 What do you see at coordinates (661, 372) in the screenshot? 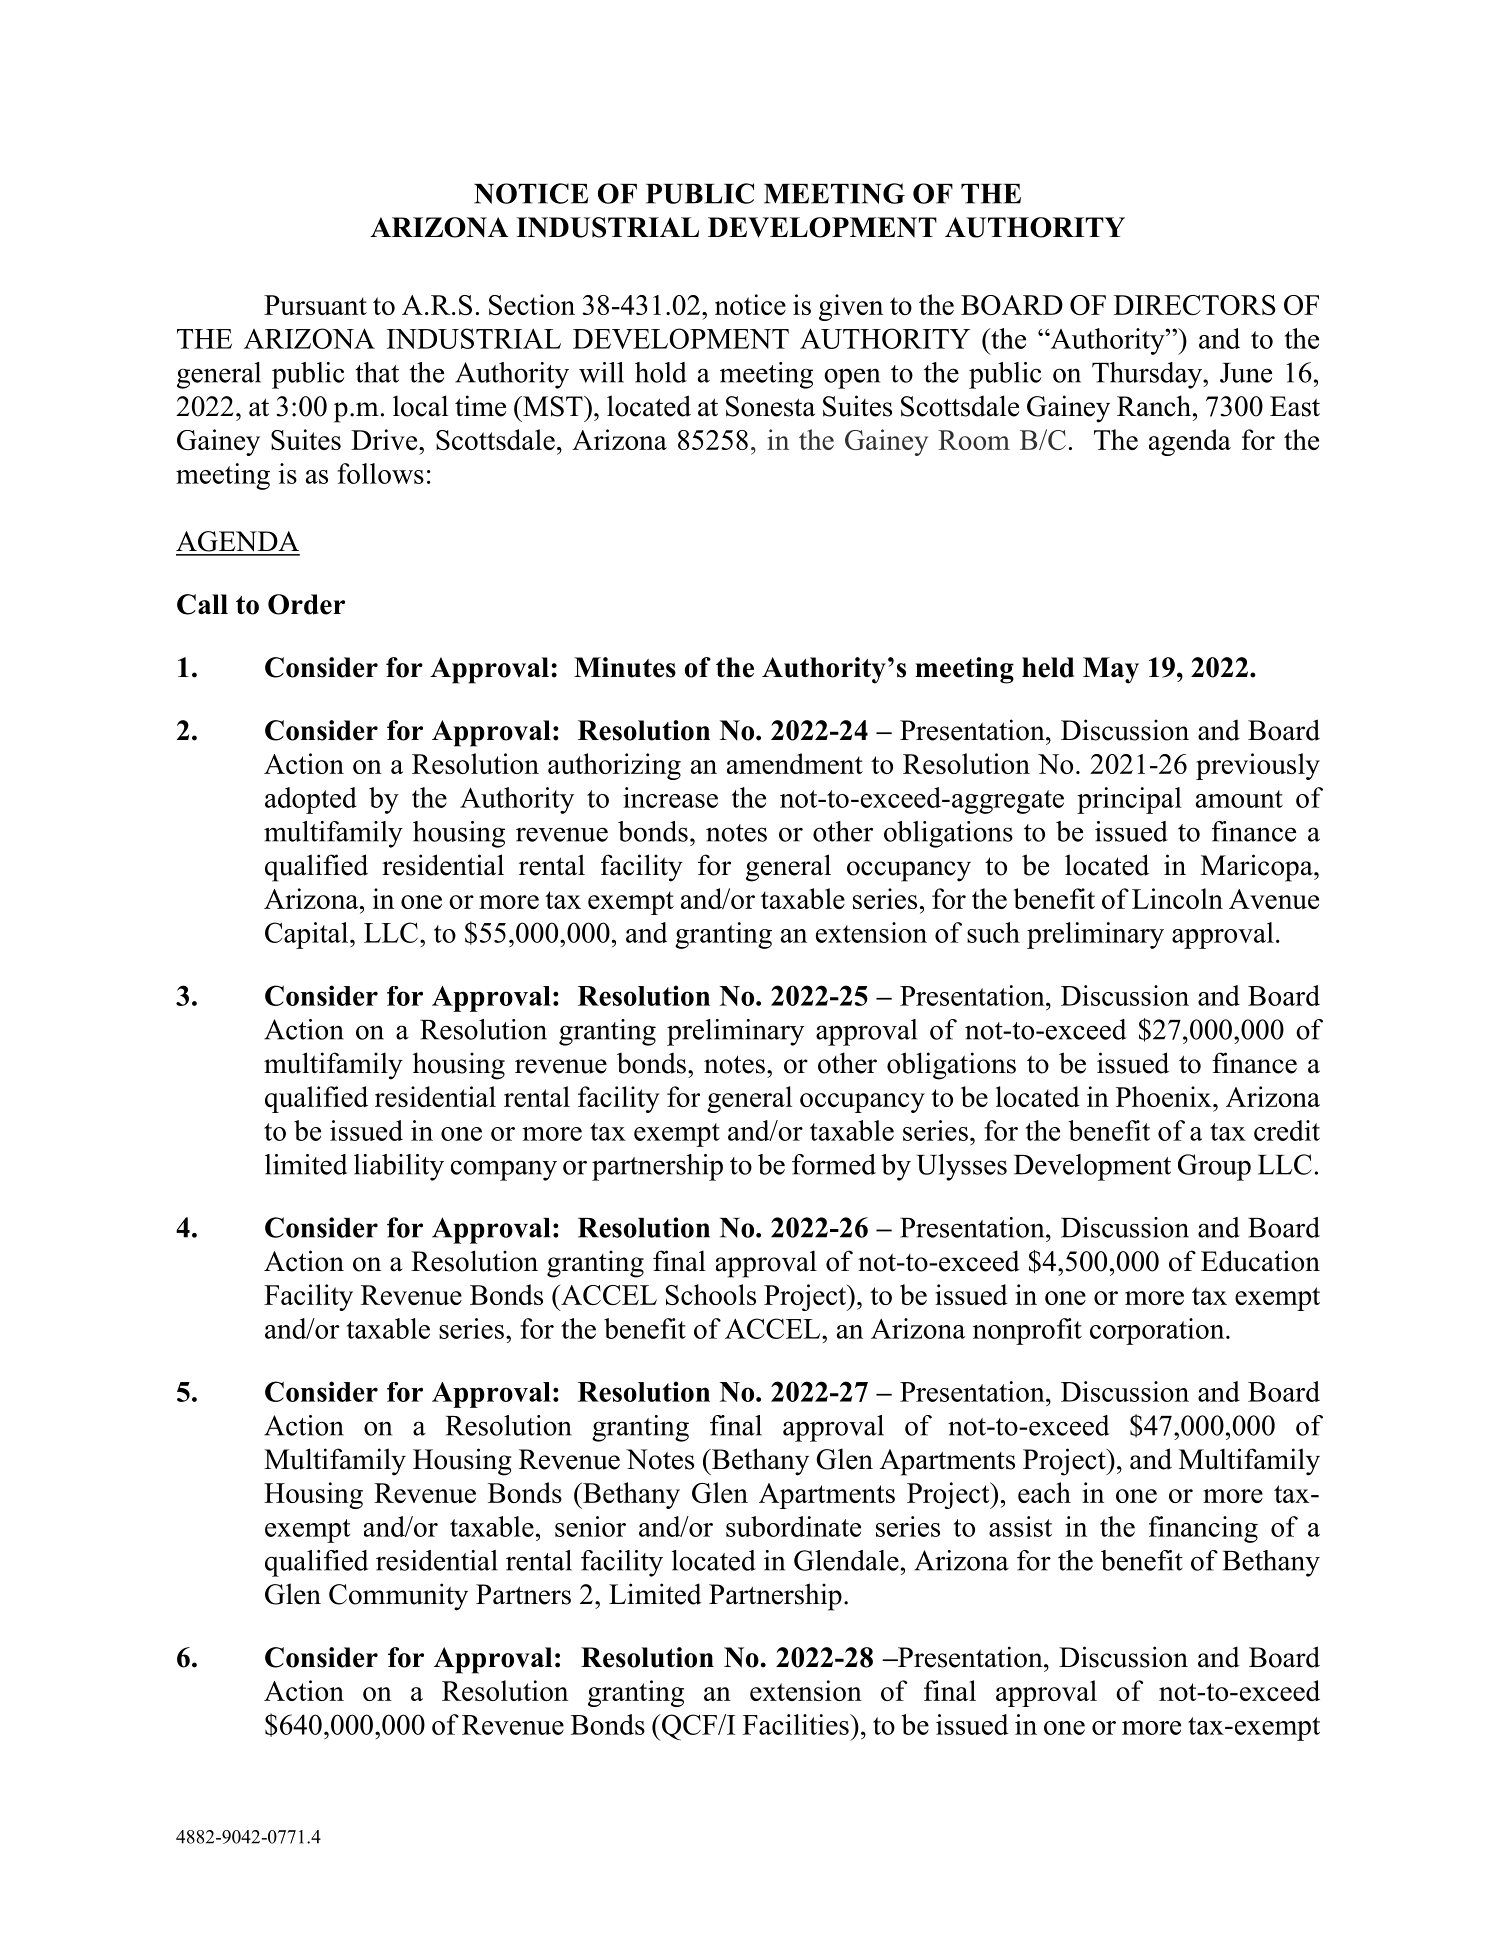
I see `hold` at bounding box center [661, 372].
